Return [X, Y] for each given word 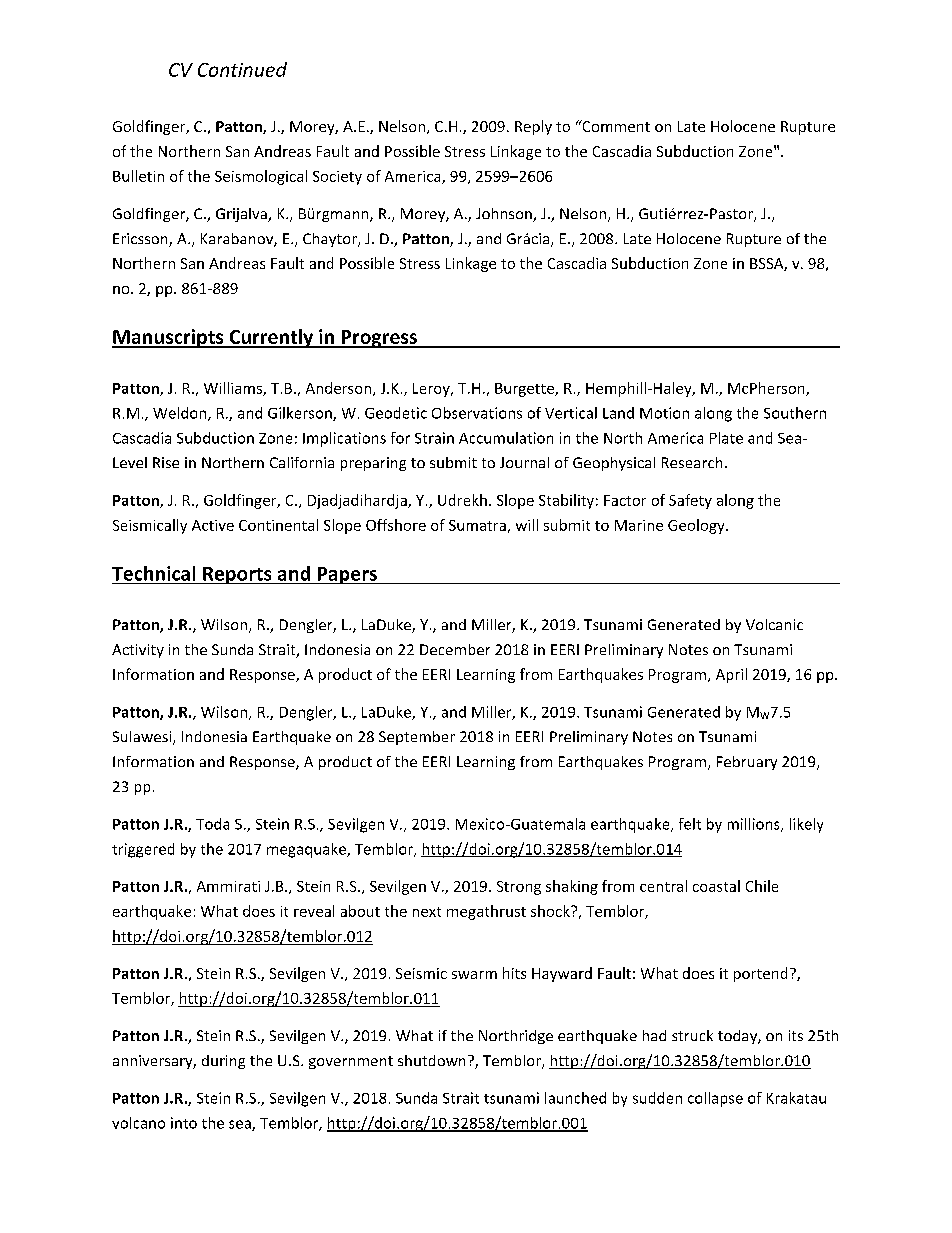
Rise [166, 462]
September [417, 738]
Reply [533, 127]
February [747, 763]
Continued [242, 69]
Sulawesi [143, 738]
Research [692, 462]
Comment [615, 126]
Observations [477, 413]
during [223, 1062]
